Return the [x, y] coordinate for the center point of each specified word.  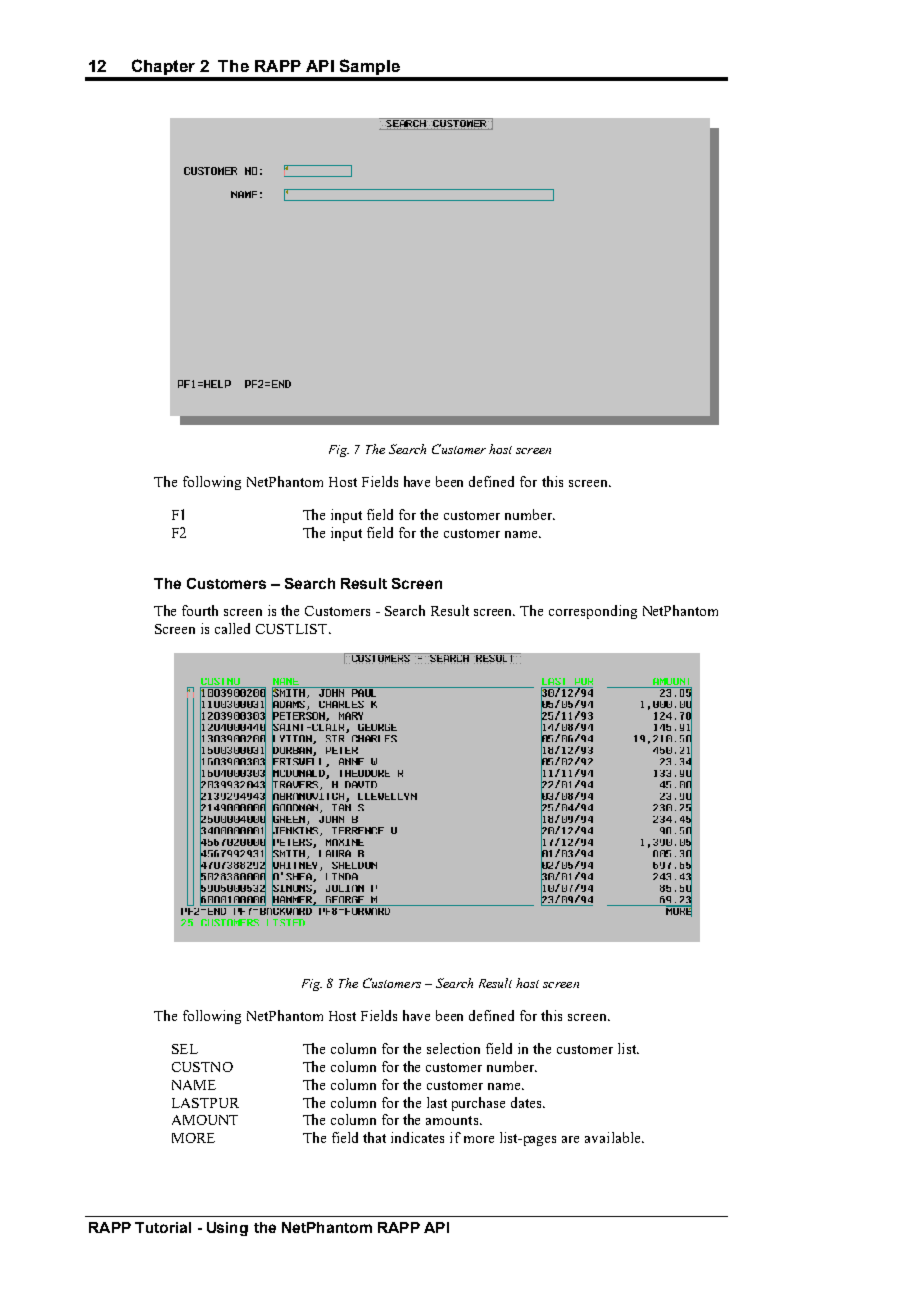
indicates [417, 1137]
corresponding [593, 612]
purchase [478, 1104]
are [570, 1139]
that [374, 1137]
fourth [200, 610]
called [232, 628]
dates [527, 1102]
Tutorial [163, 1227]
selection [453, 1048]
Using [227, 1229]
